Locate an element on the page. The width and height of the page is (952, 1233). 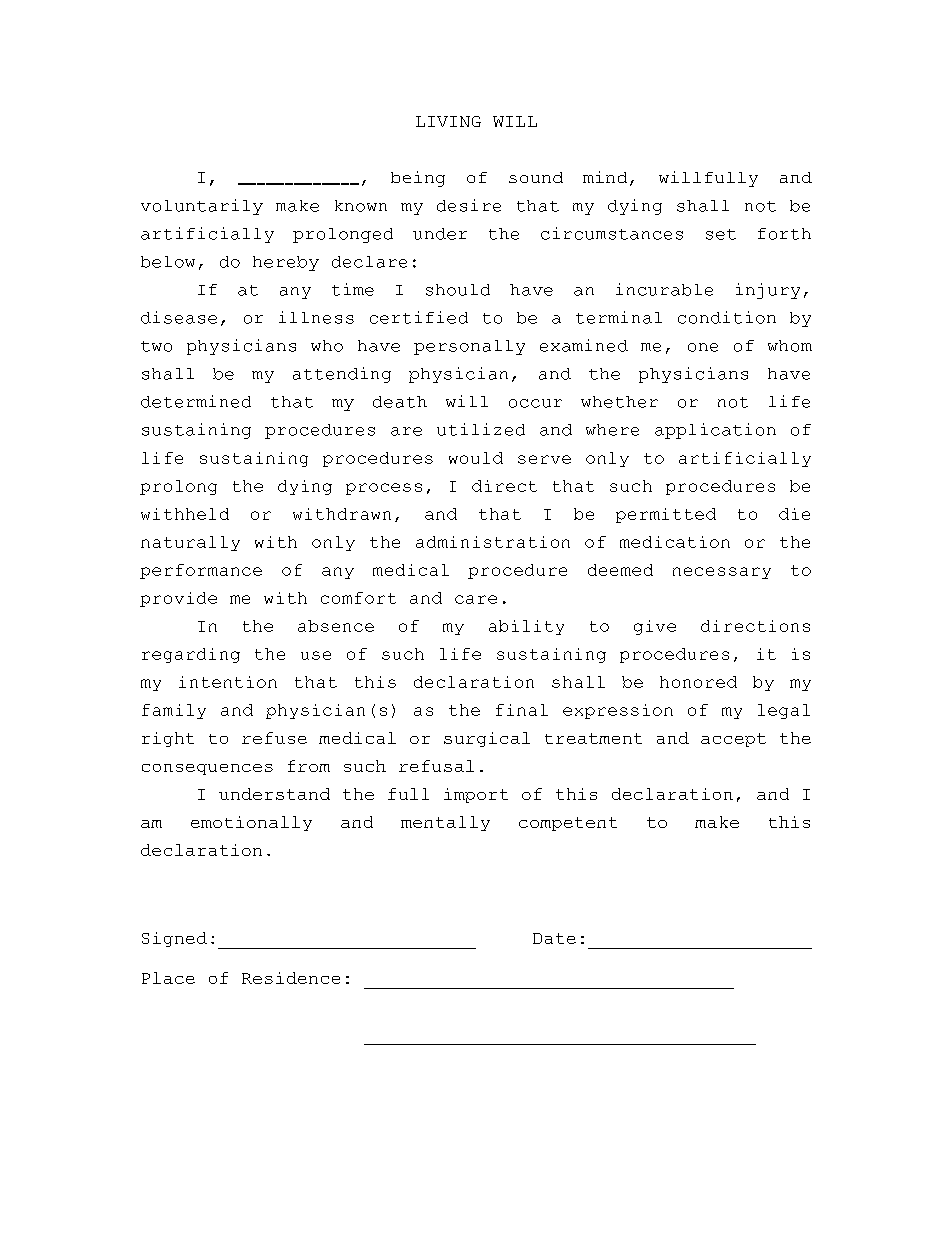
Signed is located at coordinates (174, 939).
